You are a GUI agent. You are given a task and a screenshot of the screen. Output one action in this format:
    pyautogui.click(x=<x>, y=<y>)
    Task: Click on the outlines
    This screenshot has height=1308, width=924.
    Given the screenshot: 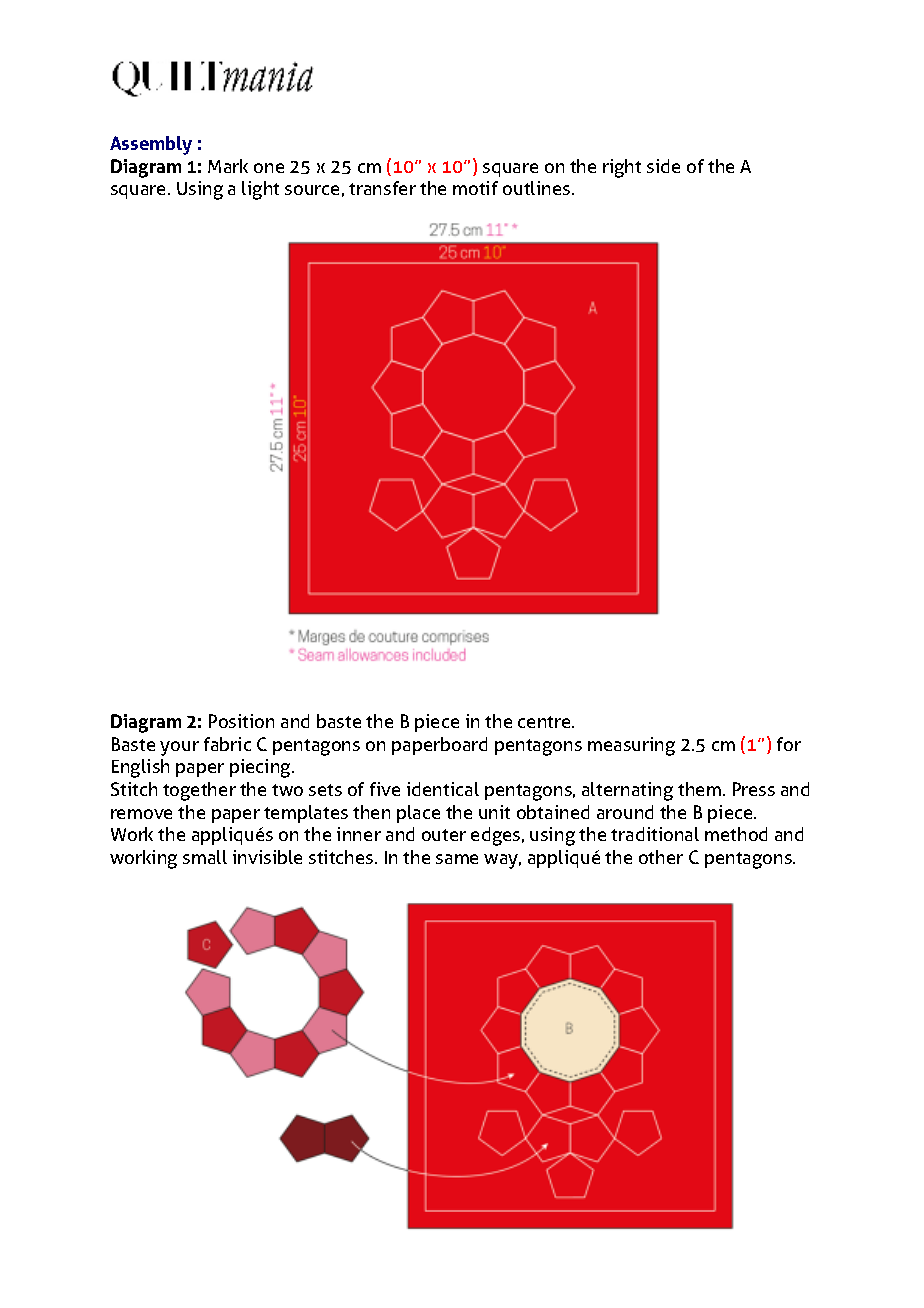 What is the action you would take?
    pyautogui.click(x=538, y=188)
